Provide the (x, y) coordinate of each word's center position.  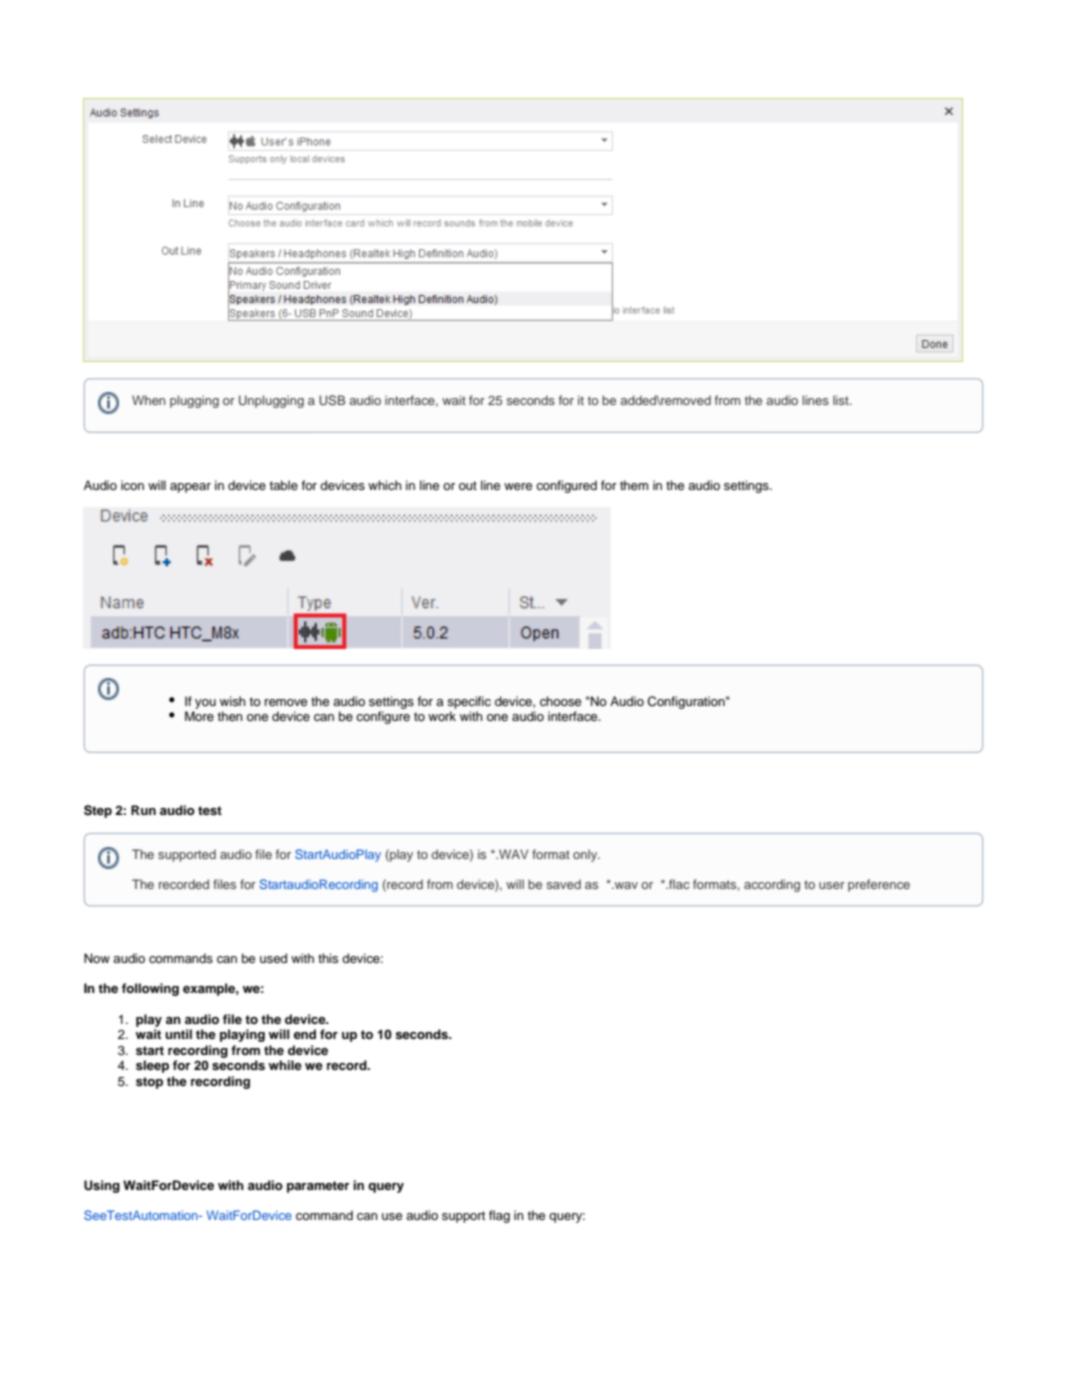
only (586, 855)
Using (102, 1186)
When (148, 400)
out (468, 485)
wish (233, 701)
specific (469, 702)
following (150, 989)
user (832, 885)
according (772, 885)
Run (143, 810)
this (328, 958)
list (842, 400)
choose (560, 701)
